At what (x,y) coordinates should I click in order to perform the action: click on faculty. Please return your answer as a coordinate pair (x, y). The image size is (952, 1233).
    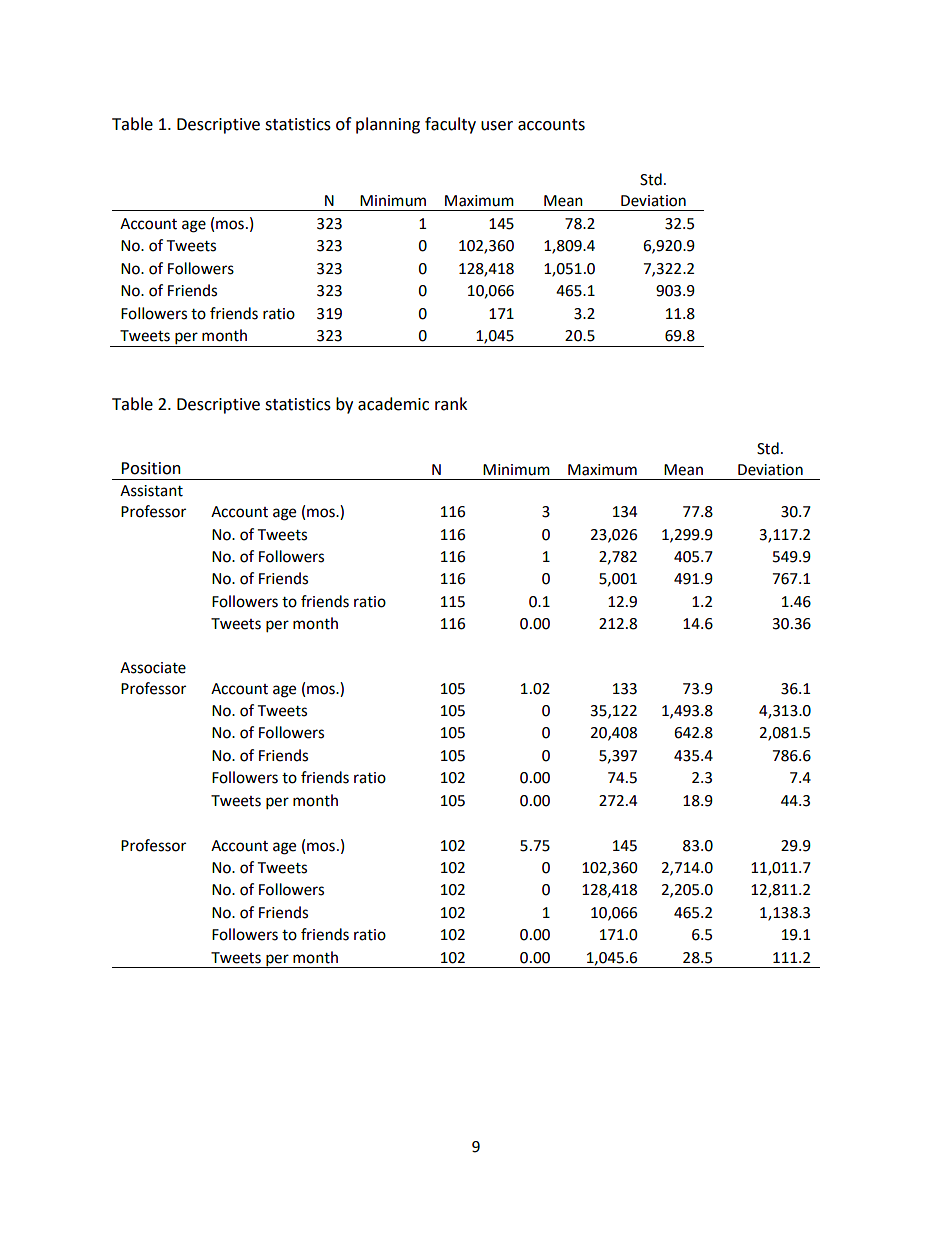
    Looking at the image, I should click on (450, 125).
